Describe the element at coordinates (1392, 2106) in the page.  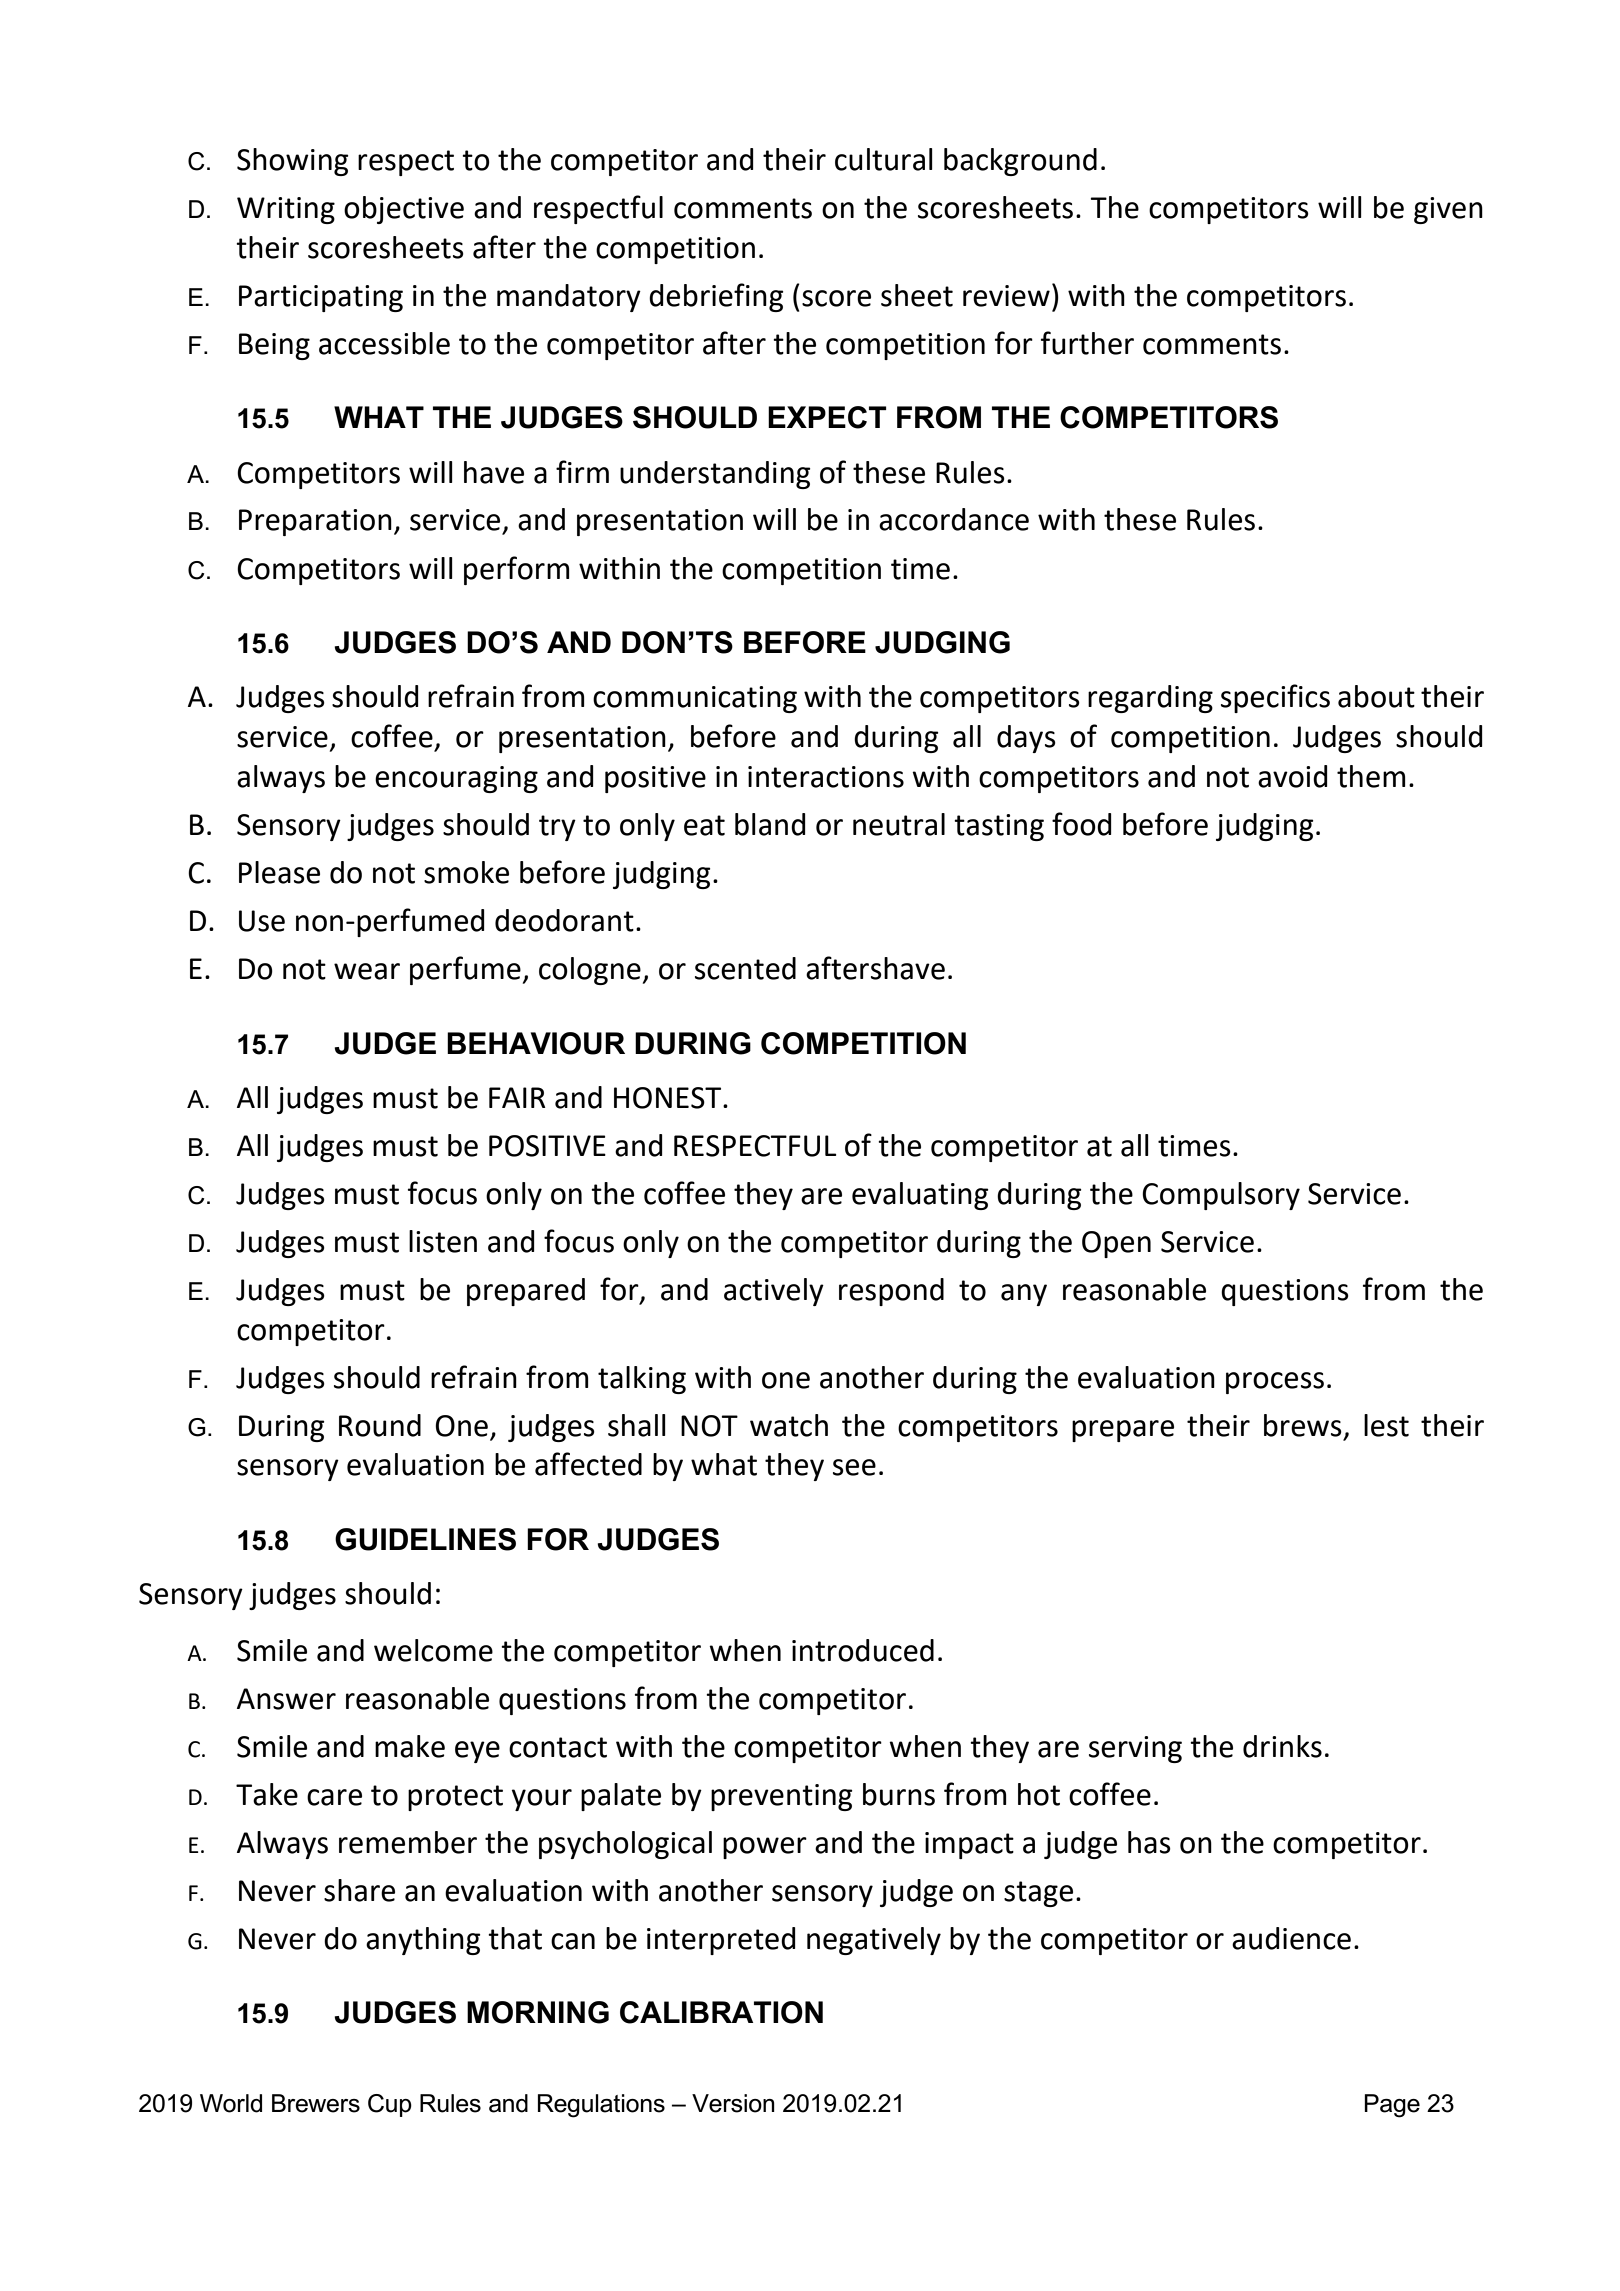
I see `Page` at that location.
